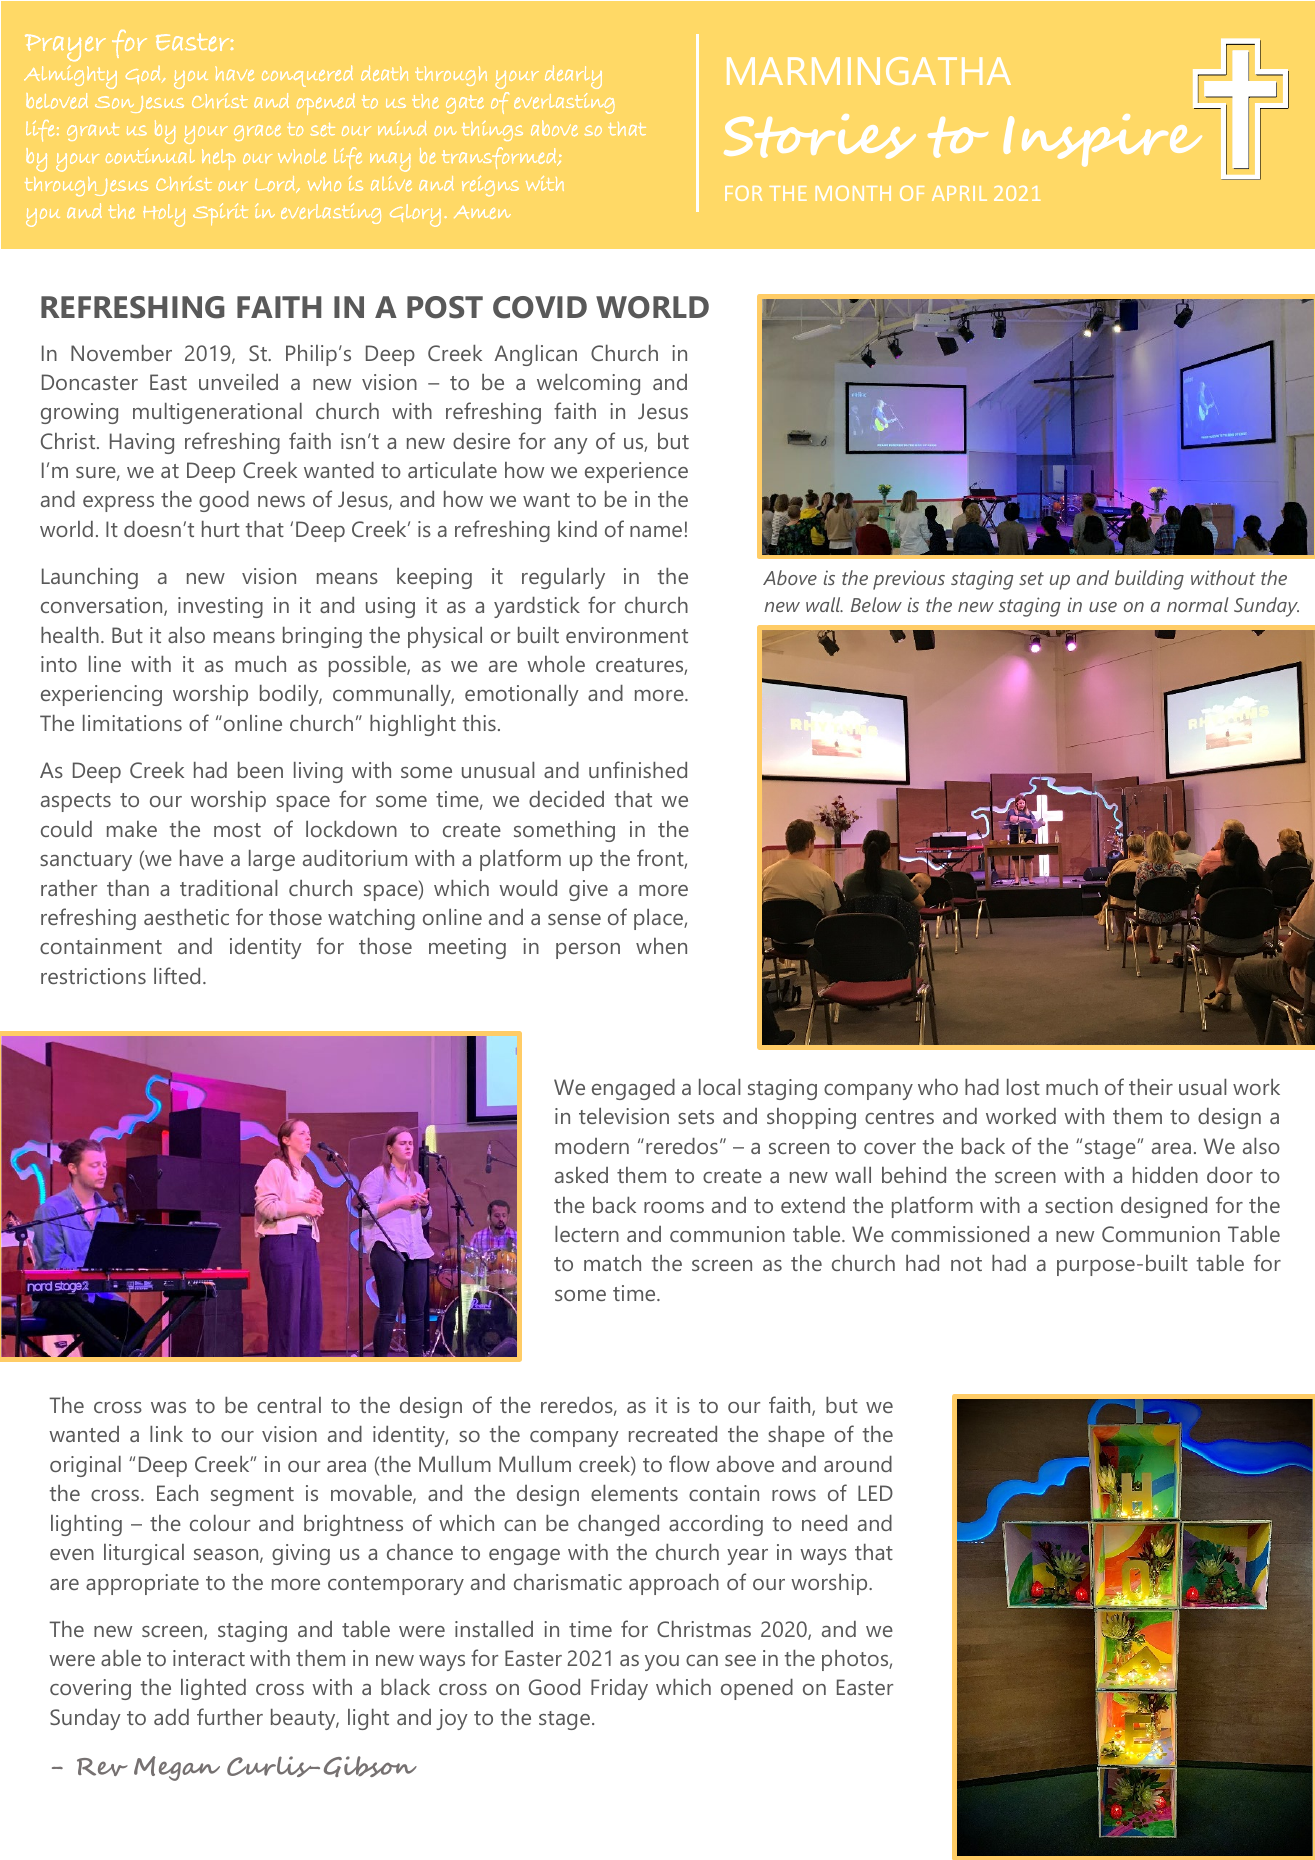 The image size is (1315, 1860). I want to click on add, so click(171, 1717).
